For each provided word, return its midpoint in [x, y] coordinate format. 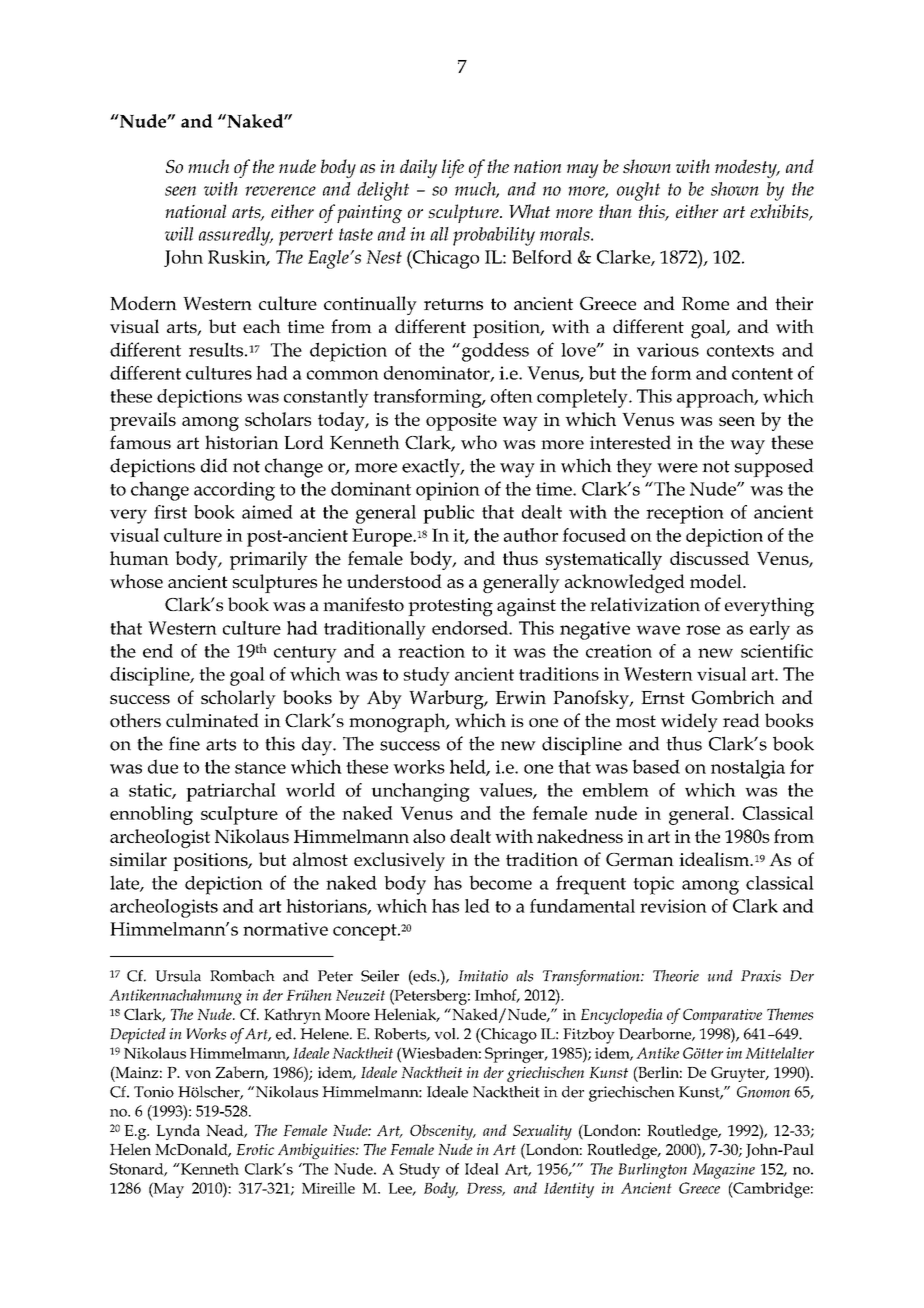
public [448, 514]
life [453, 168]
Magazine [723, 1171]
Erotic [255, 1149]
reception [685, 514]
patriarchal [231, 792]
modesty [747, 168]
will [179, 234]
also [429, 836]
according [234, 491]
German [640, 859]
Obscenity [442, 1132]
